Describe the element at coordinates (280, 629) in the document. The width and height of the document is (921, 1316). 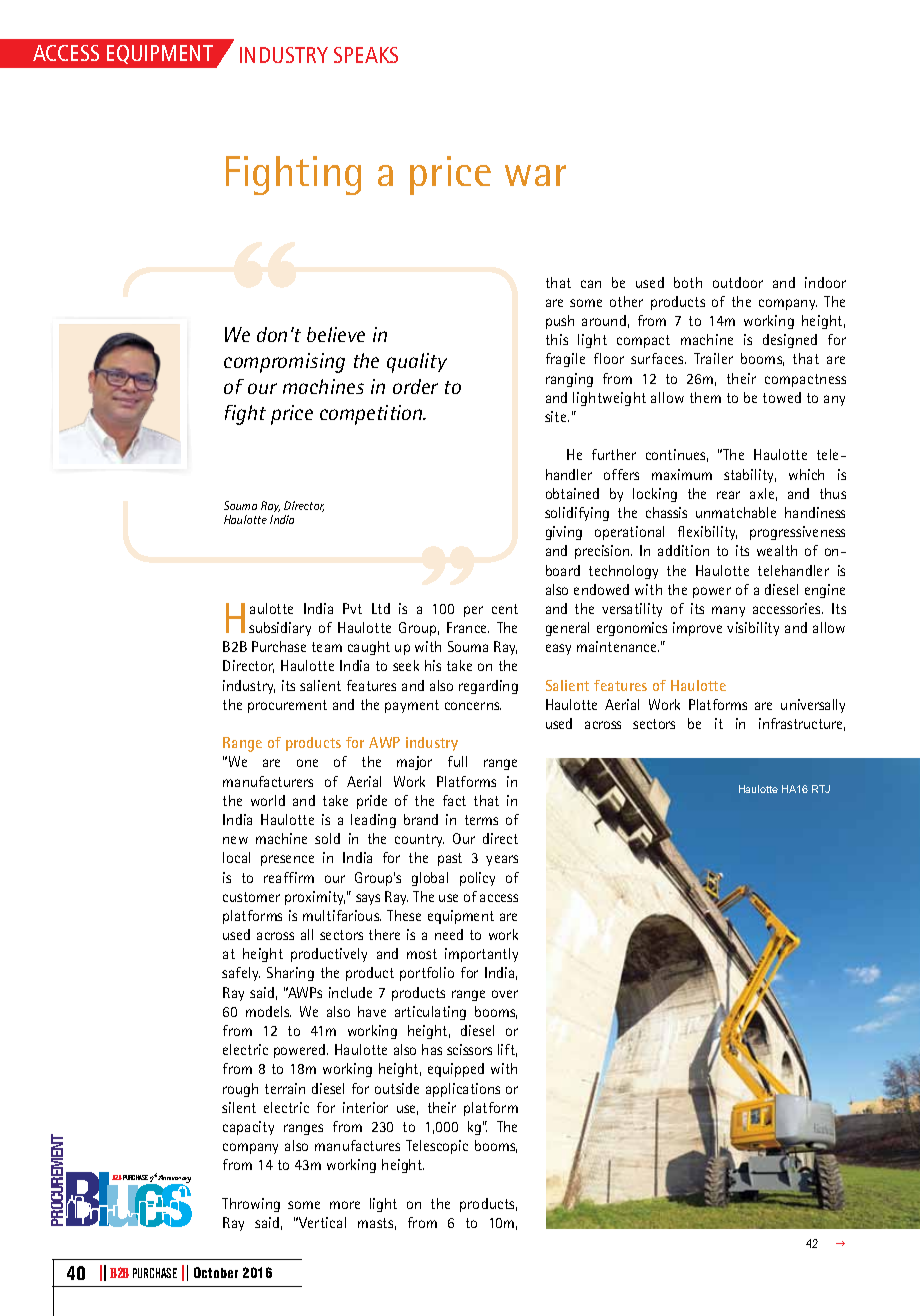
I see `subsidiary` at that location.
